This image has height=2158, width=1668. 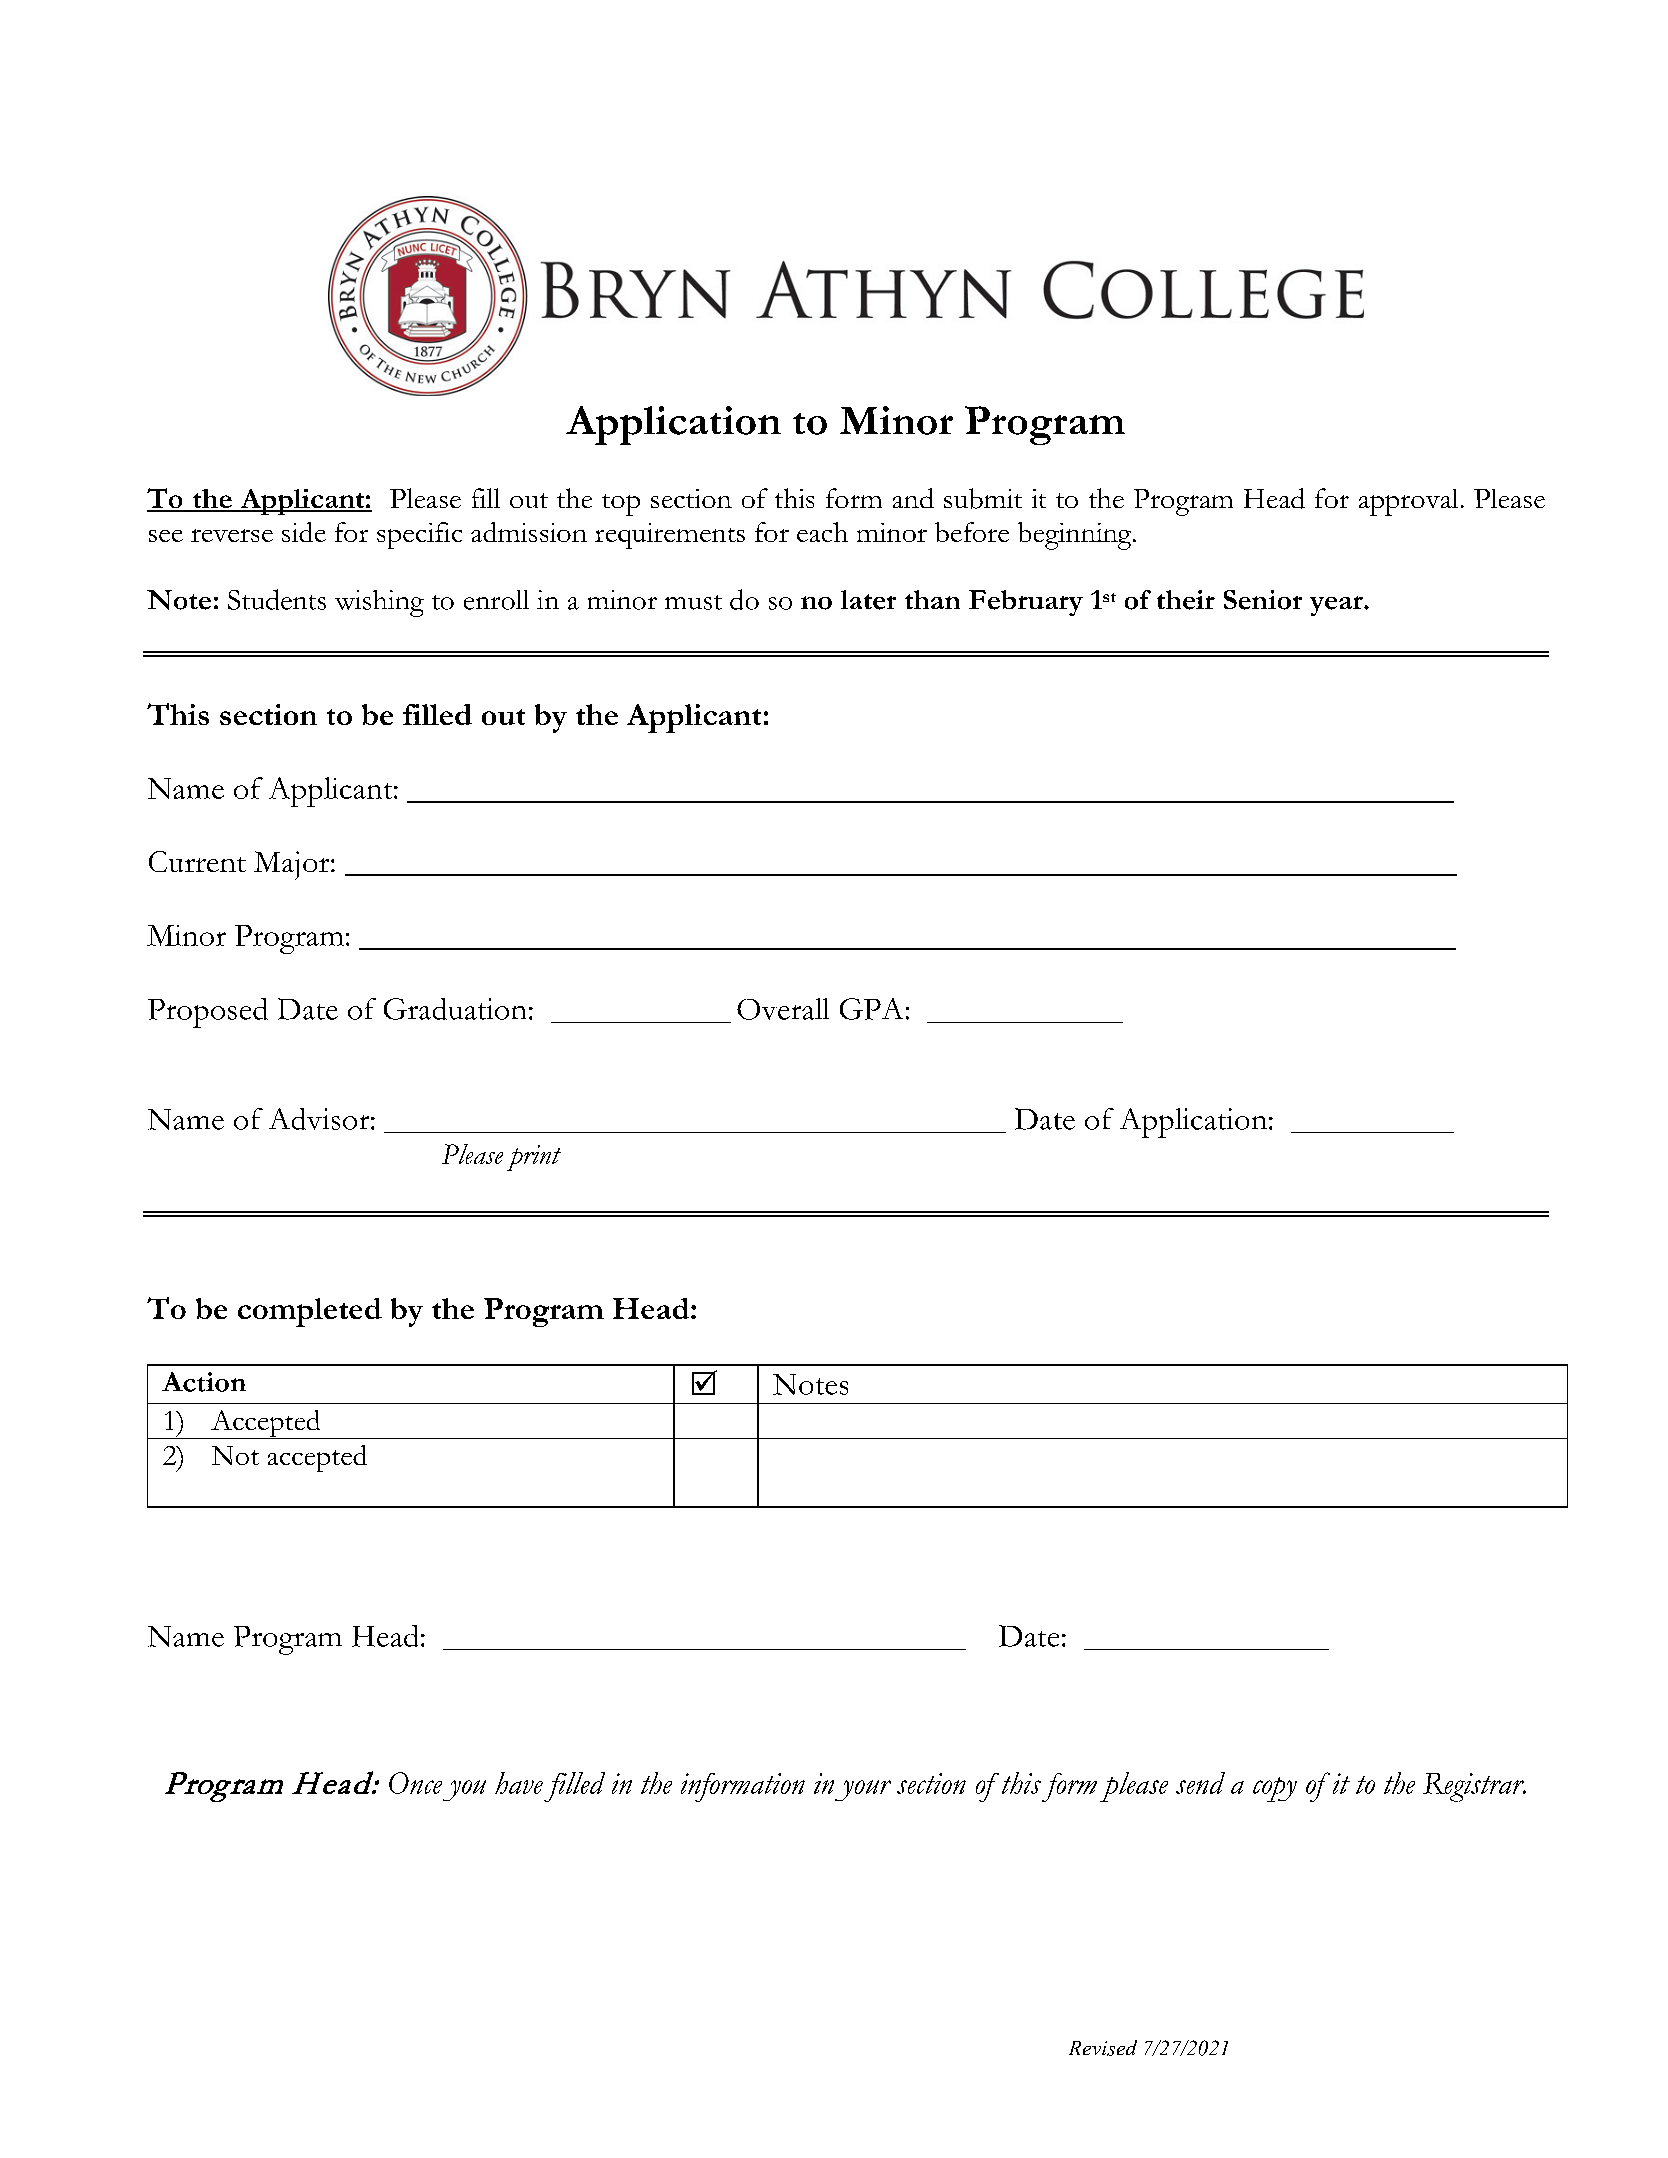 What do you see at coordinates (1337, 606) in the image?
I see `year` at bounding box center [1337, 606].
